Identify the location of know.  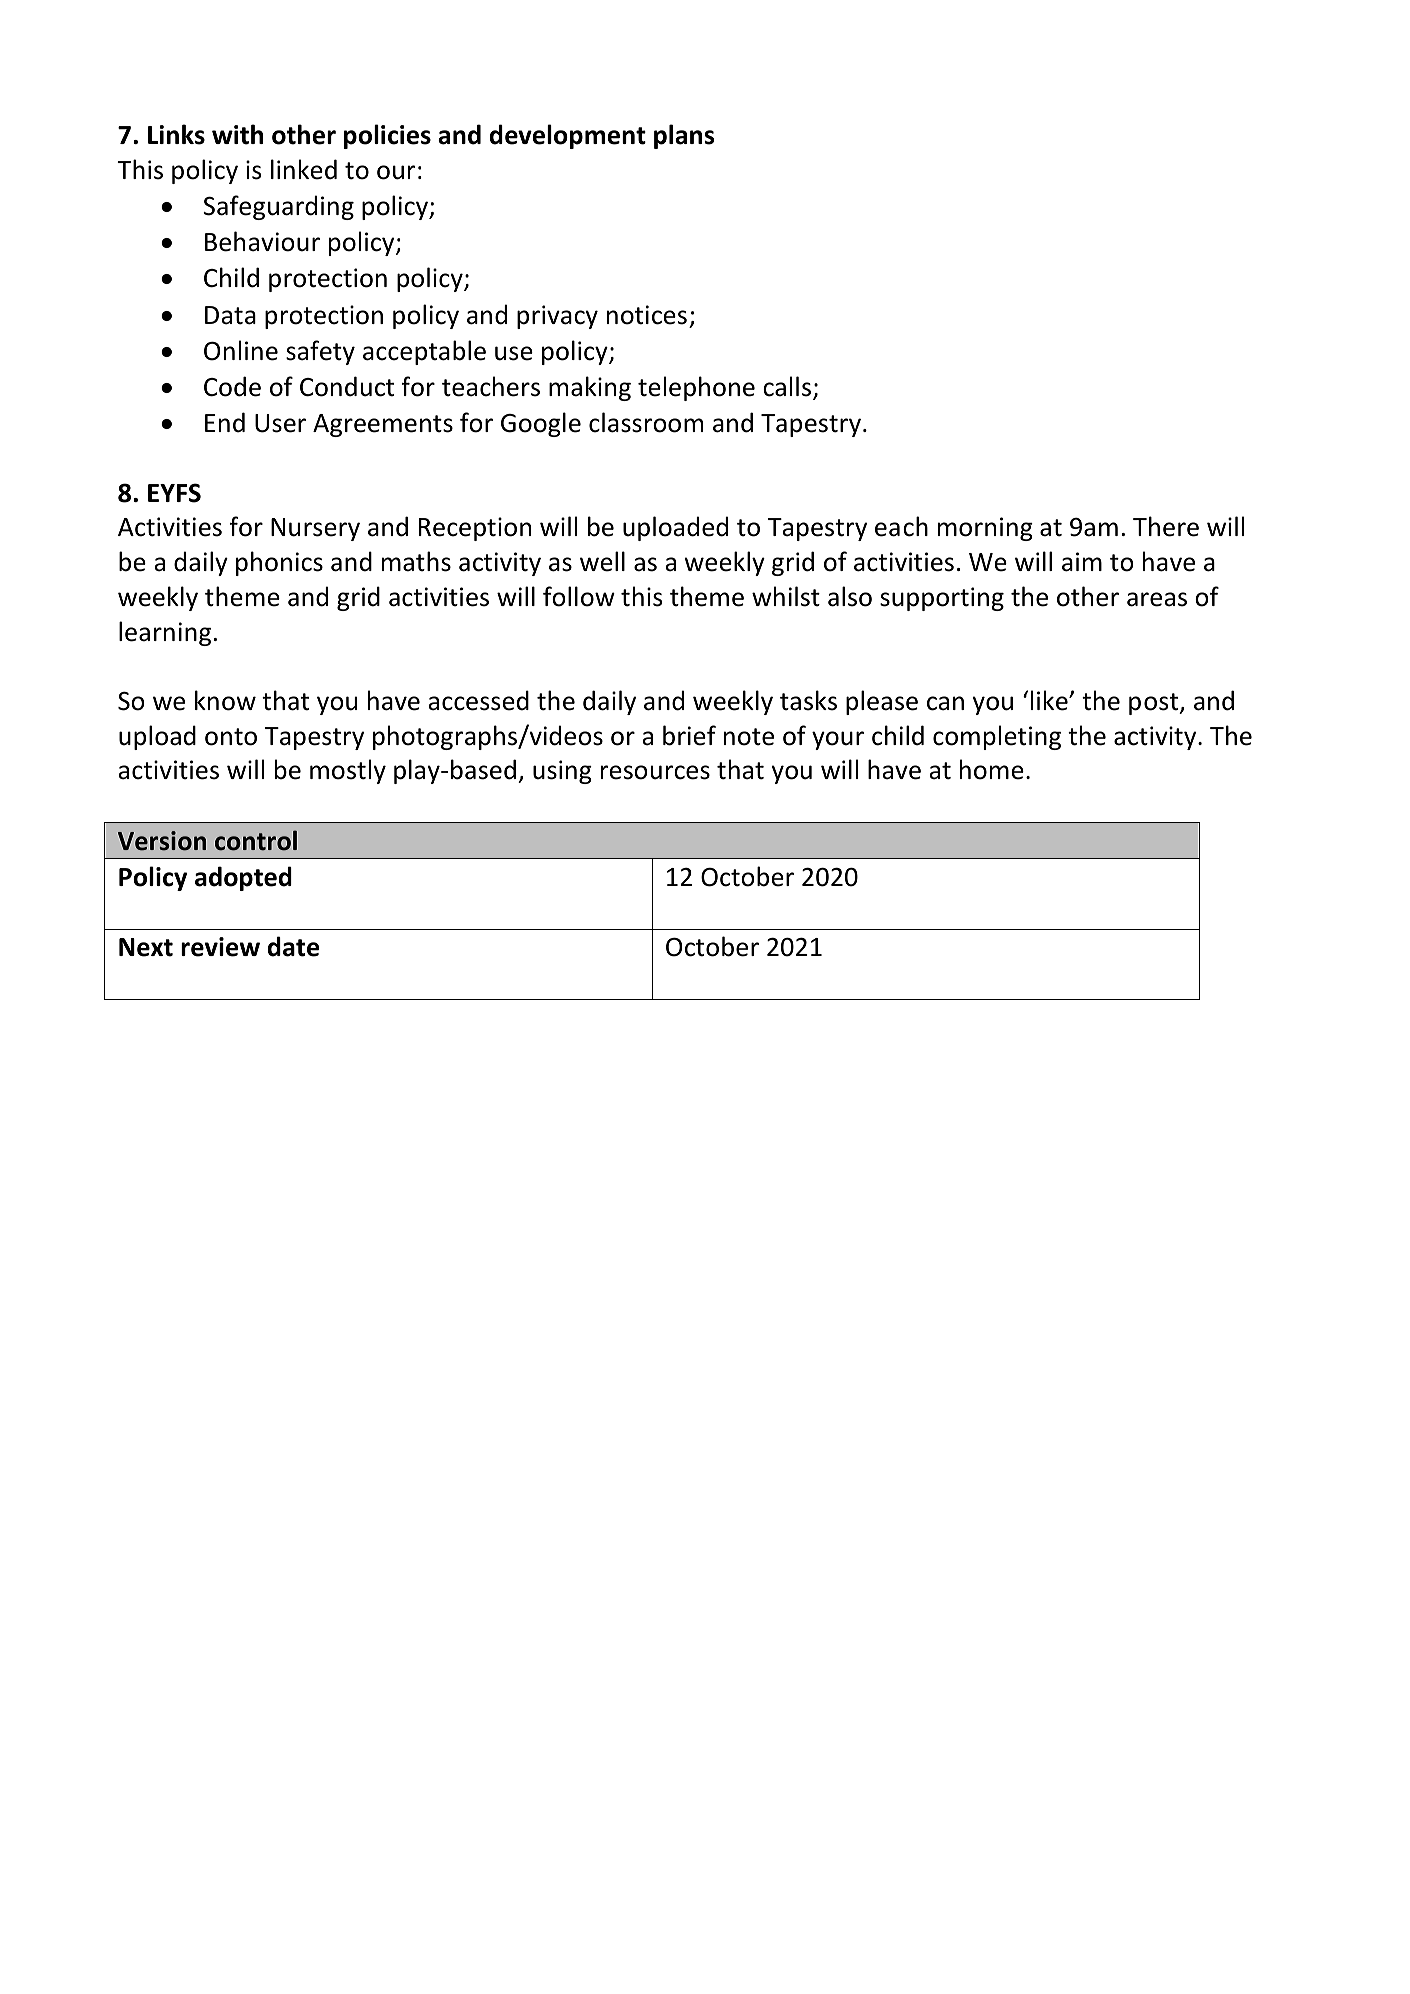
(225, 700).
